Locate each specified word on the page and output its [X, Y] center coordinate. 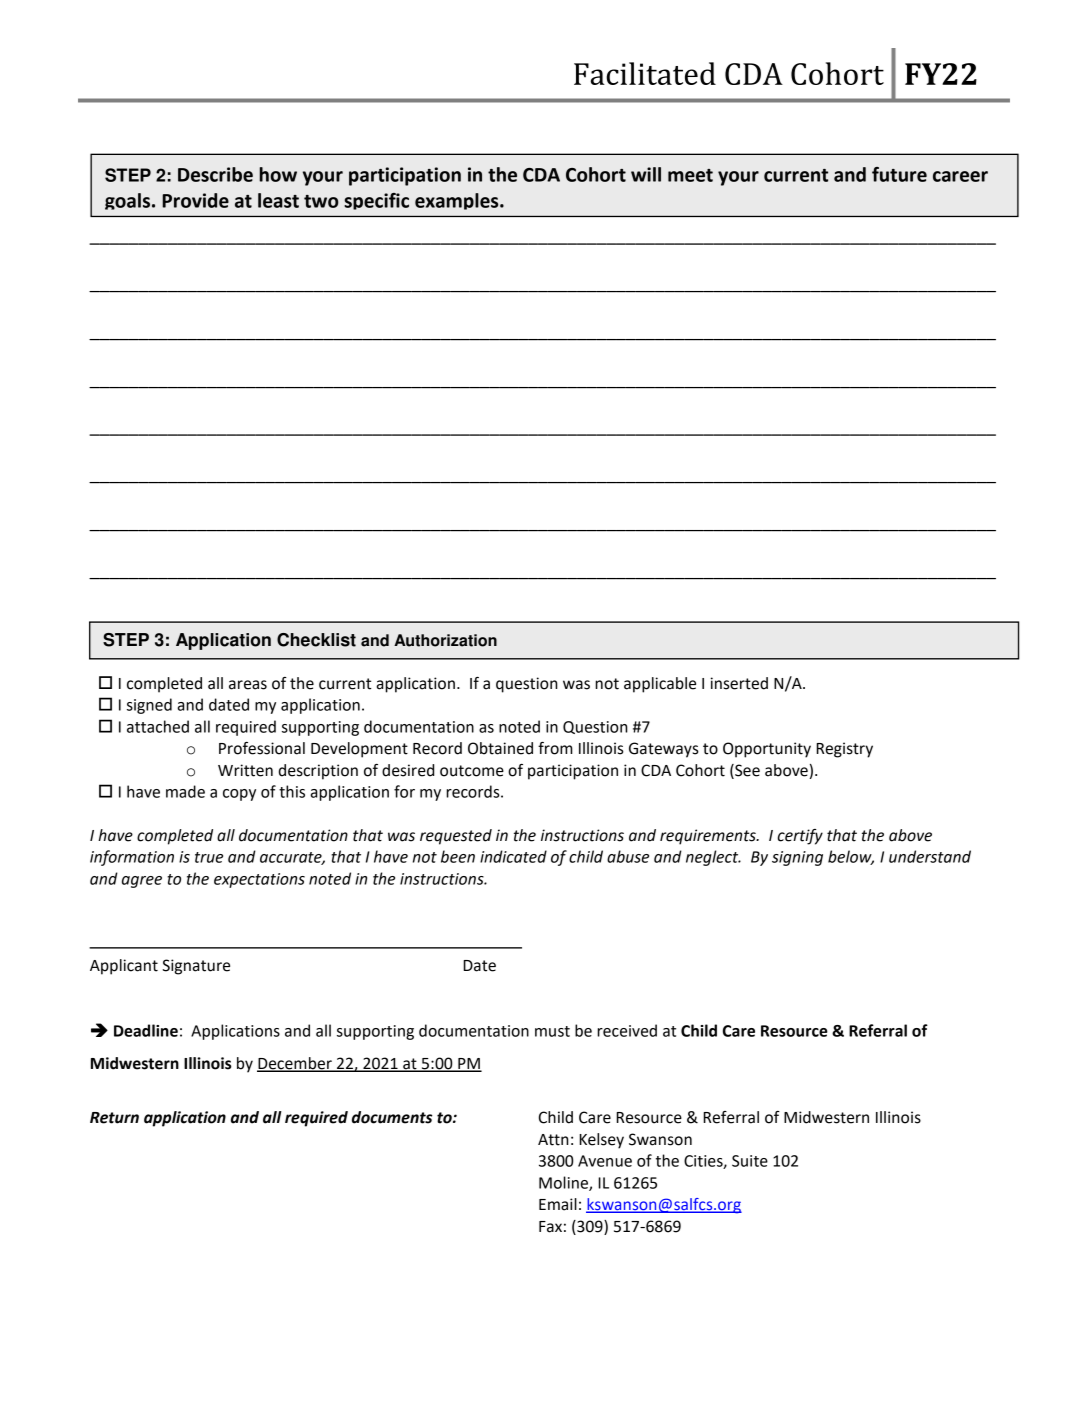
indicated [513, 856]
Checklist [316, 640]
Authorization [445, 640]
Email [558, 1204]
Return [114, 1118]
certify [800, 837]
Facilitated [645, 73]
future [899, 174]
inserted [739, 683]
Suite [750, 1161]
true [209, 857]
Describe [215, 174]
